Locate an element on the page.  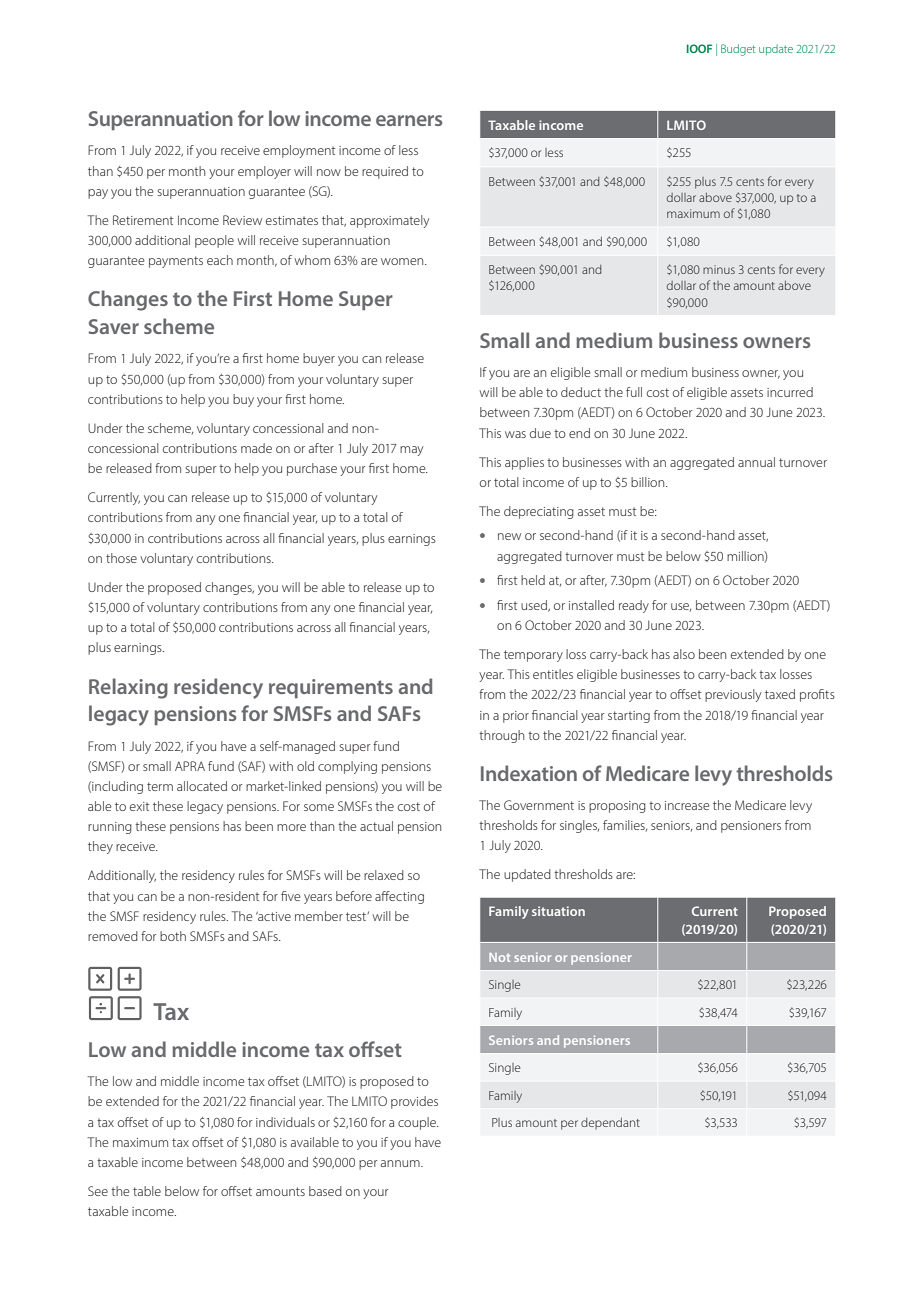
Budget is located at coordinates (738, 50).
